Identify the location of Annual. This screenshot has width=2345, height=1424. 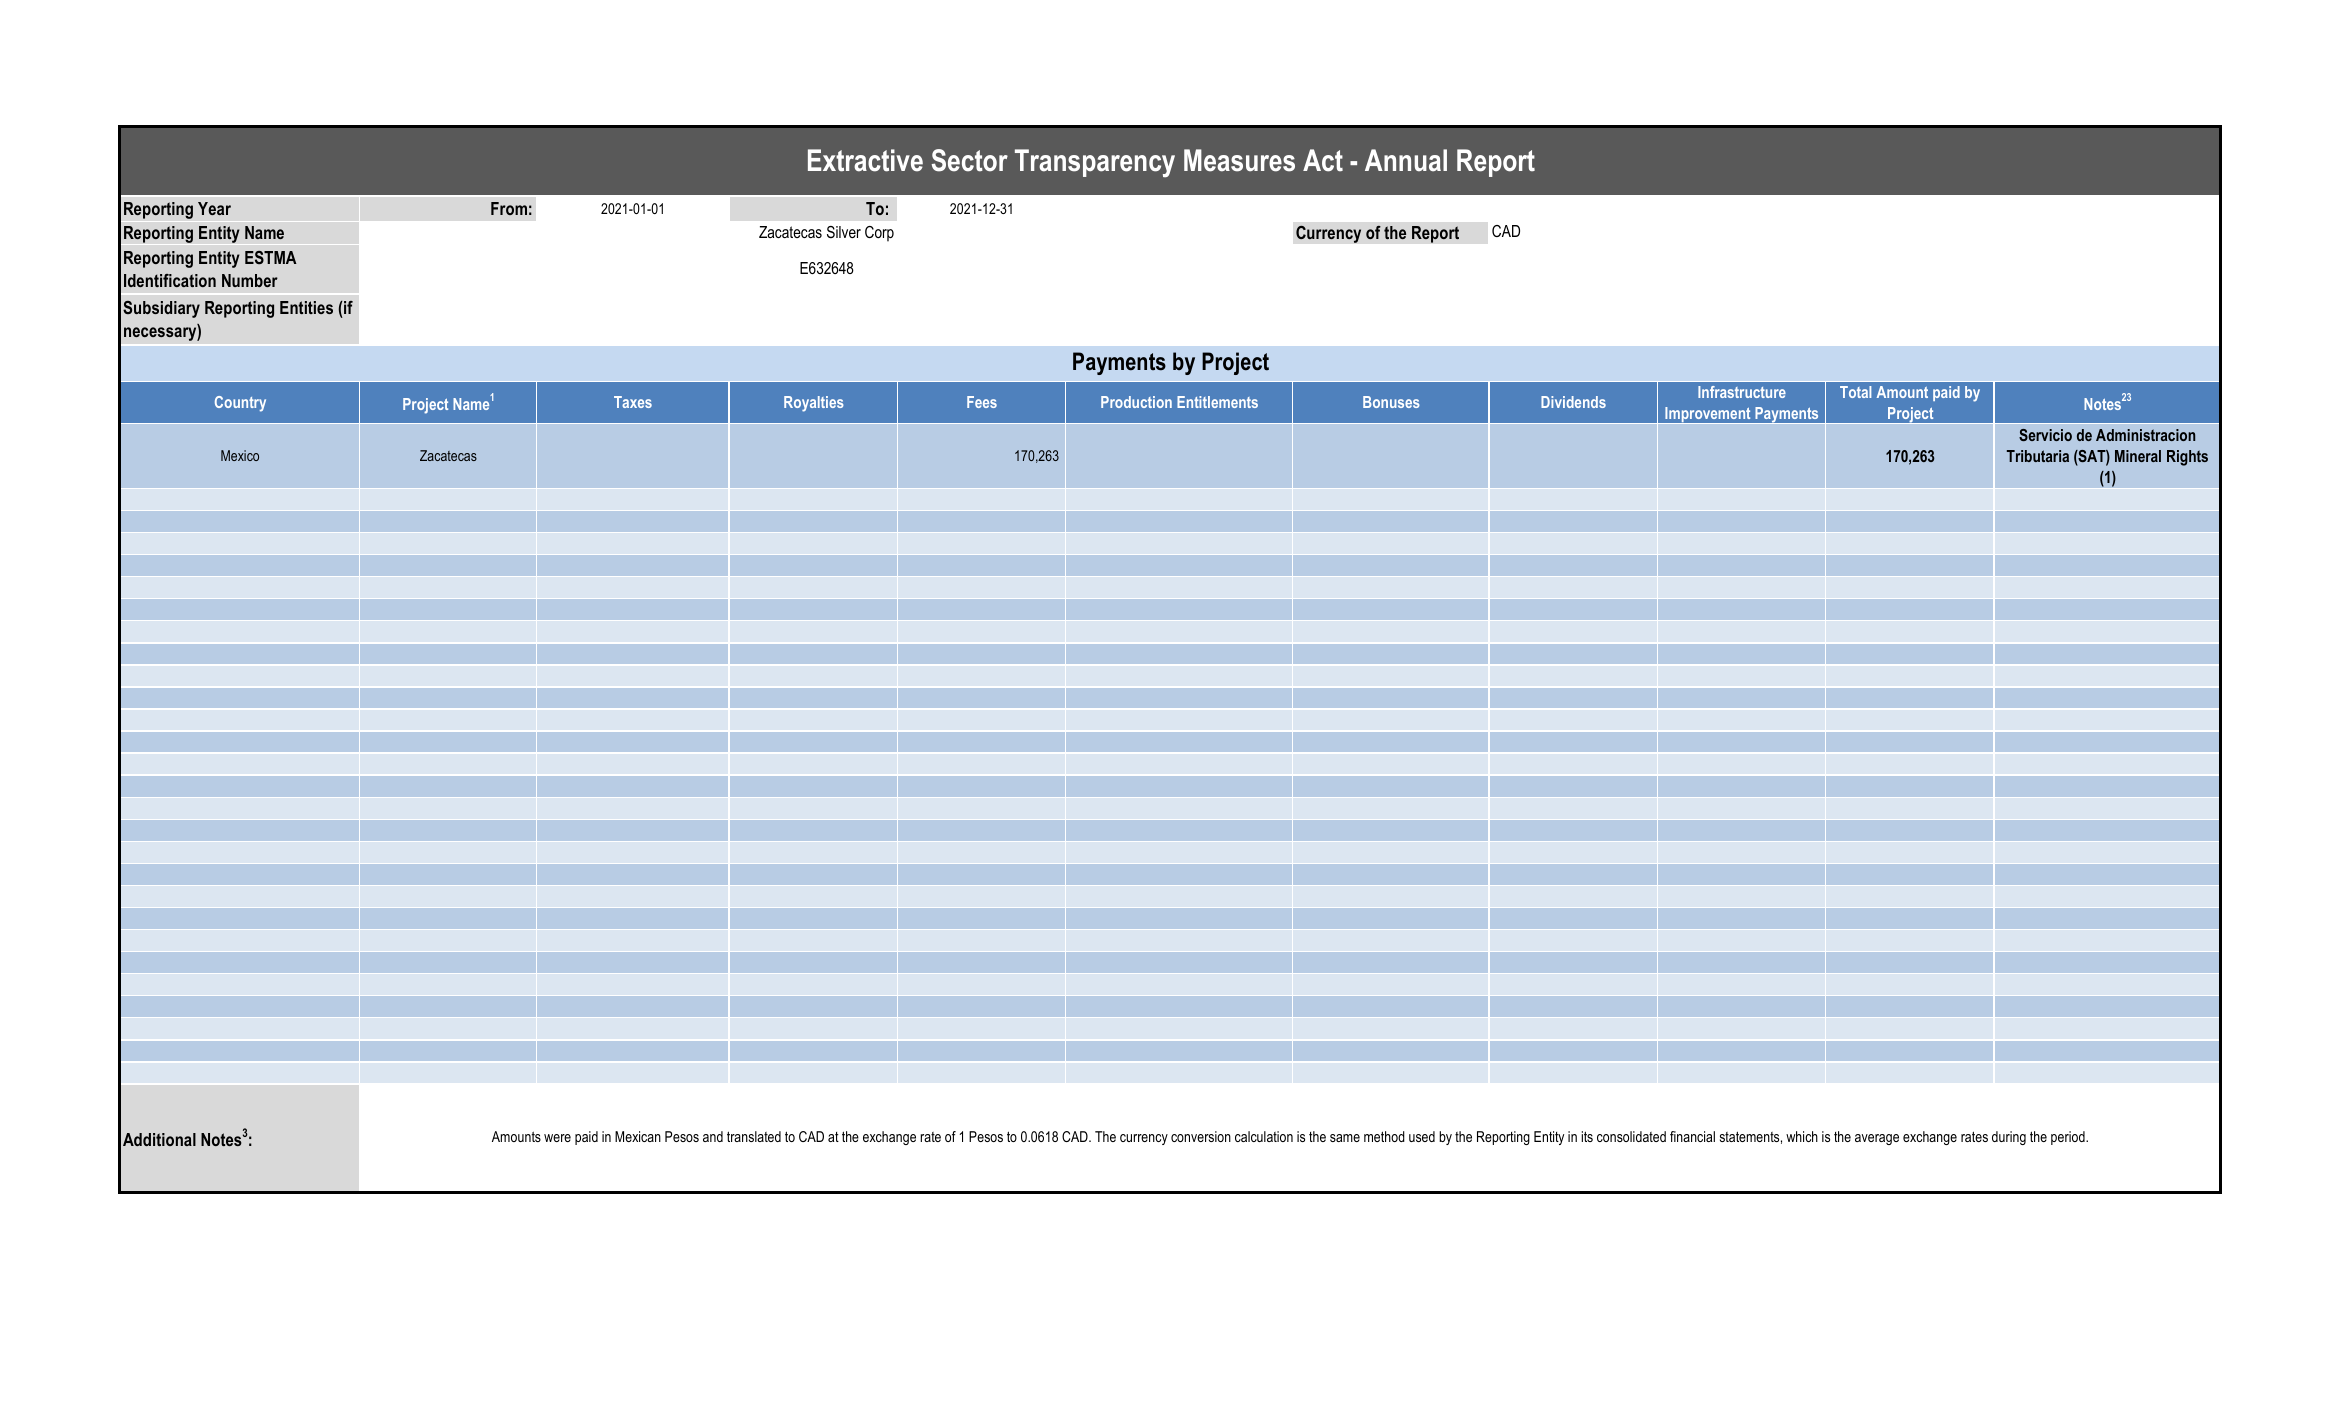
(1406, 160).
